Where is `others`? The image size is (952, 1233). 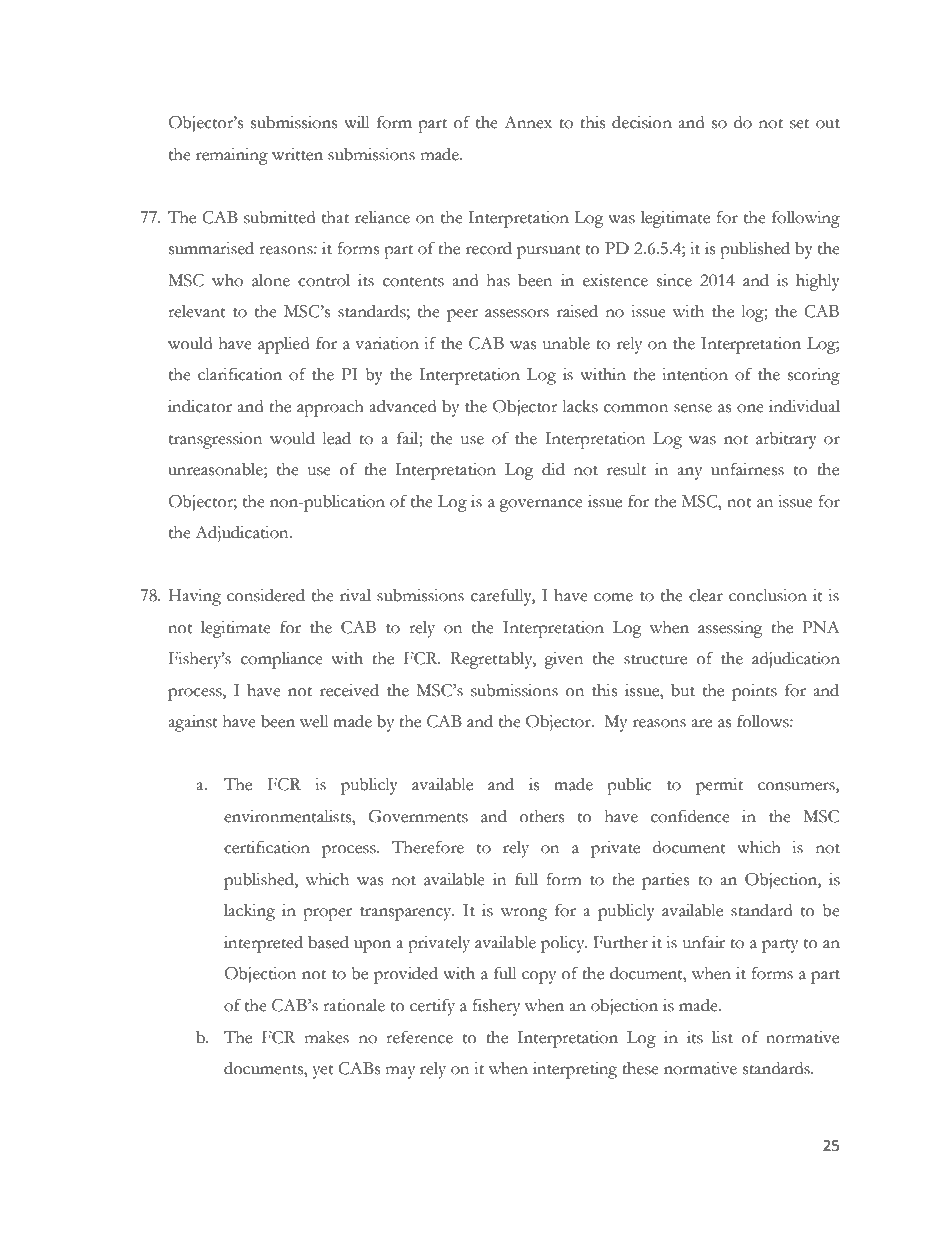 others is located at coordinates (542, 816).
